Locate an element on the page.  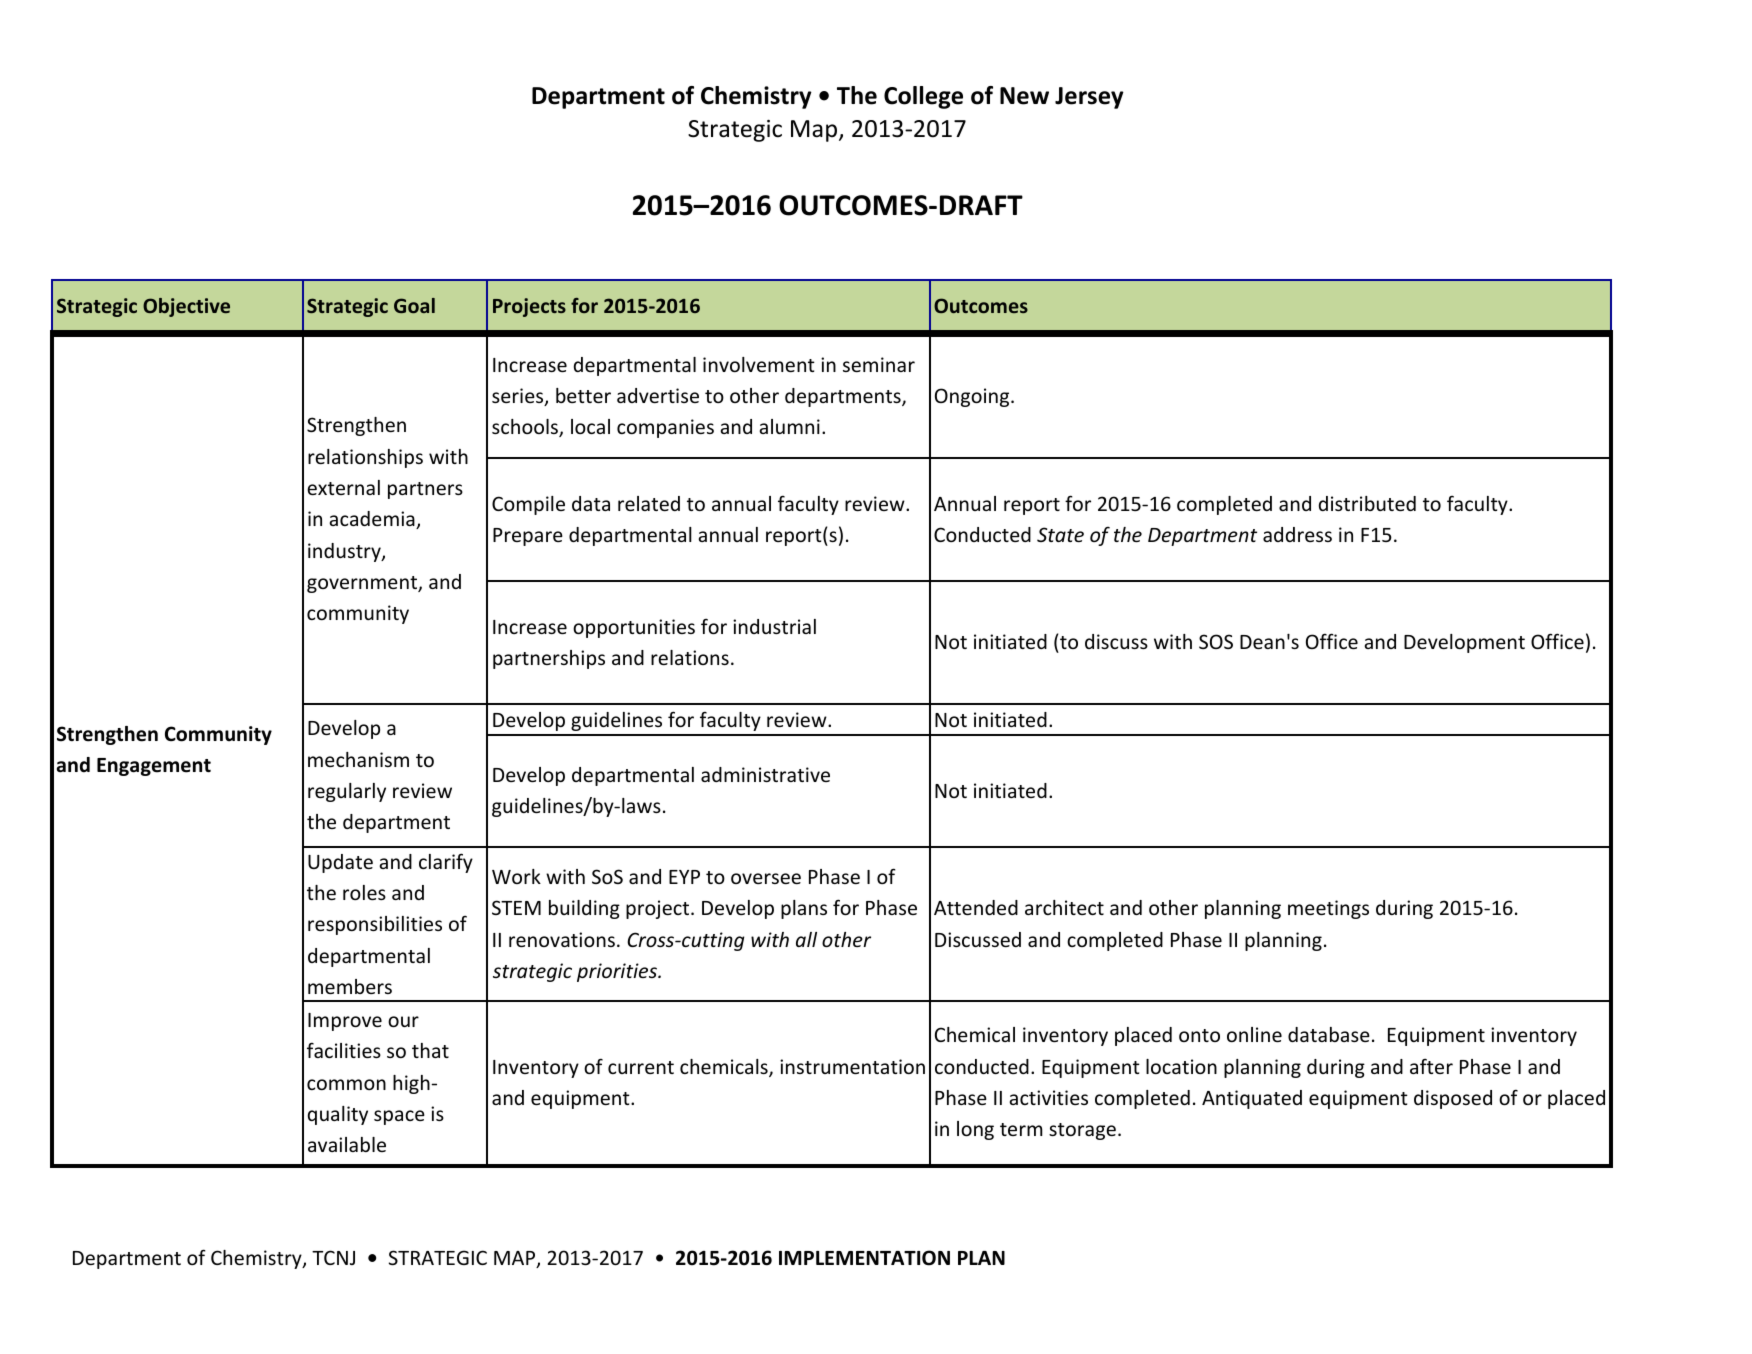
available is located at coordinates (347, 1144).
